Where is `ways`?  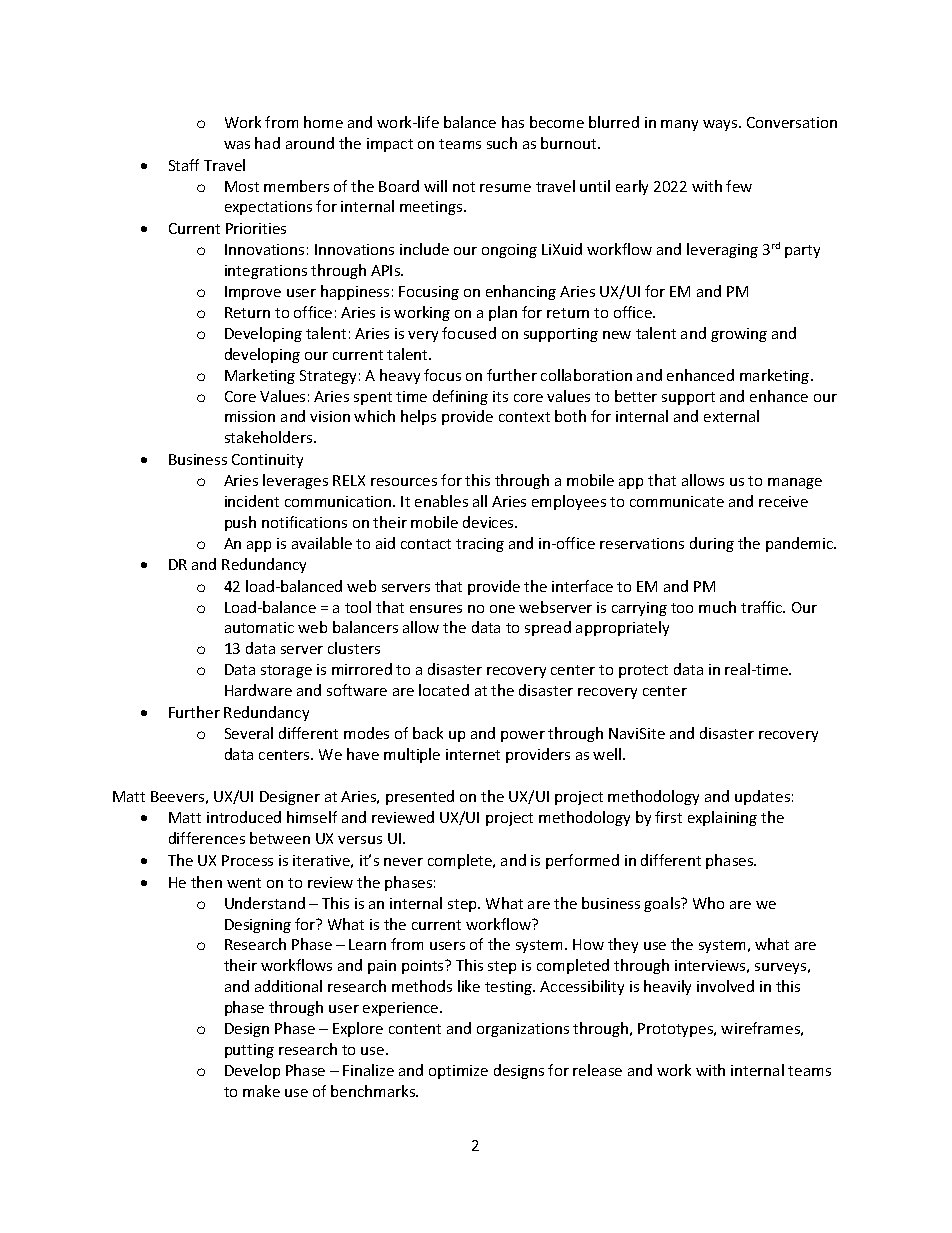
ways is located at coordinates (721, 125).
